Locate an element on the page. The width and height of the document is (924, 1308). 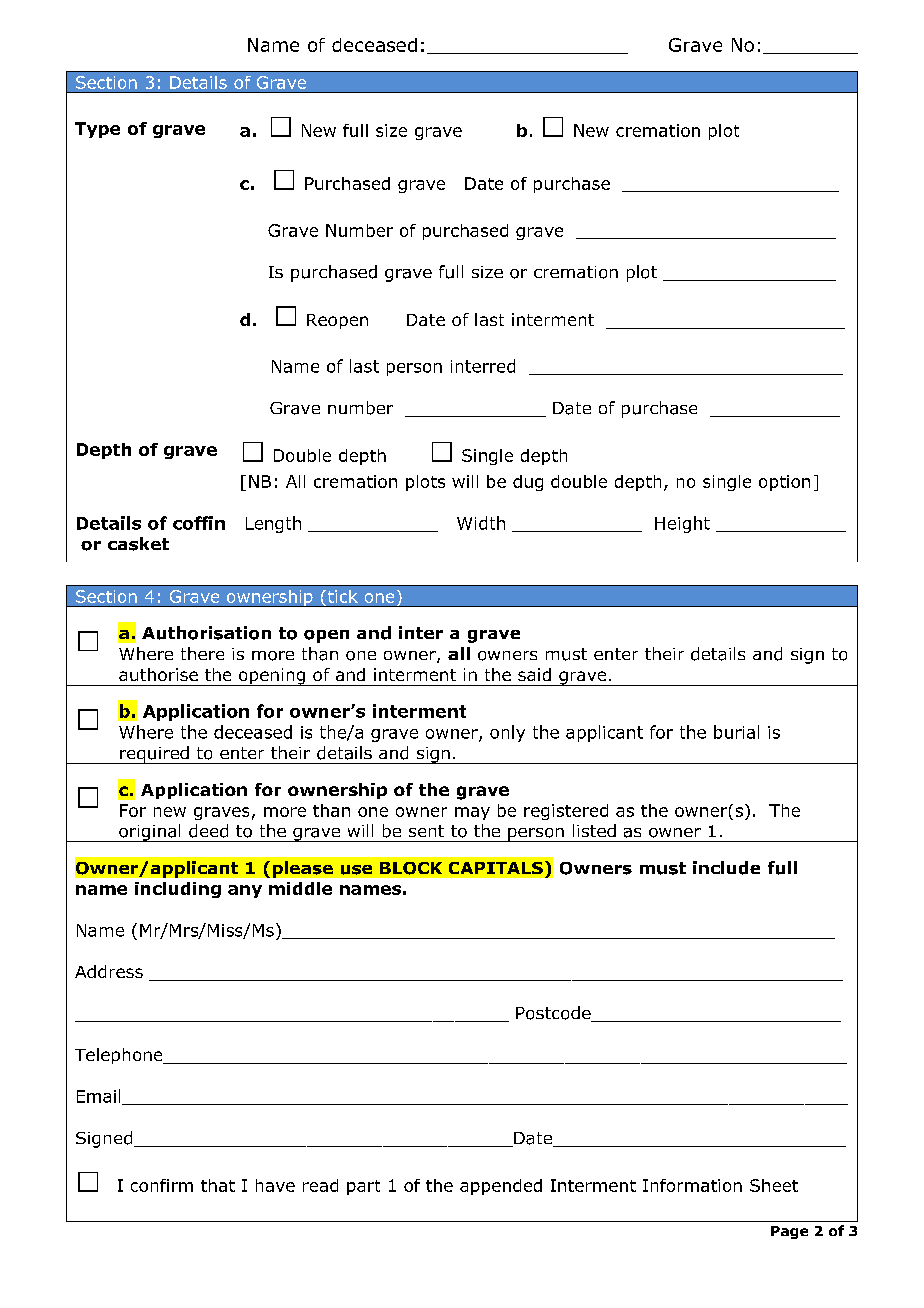
BLOCK is located at coordinates (411, 868).
